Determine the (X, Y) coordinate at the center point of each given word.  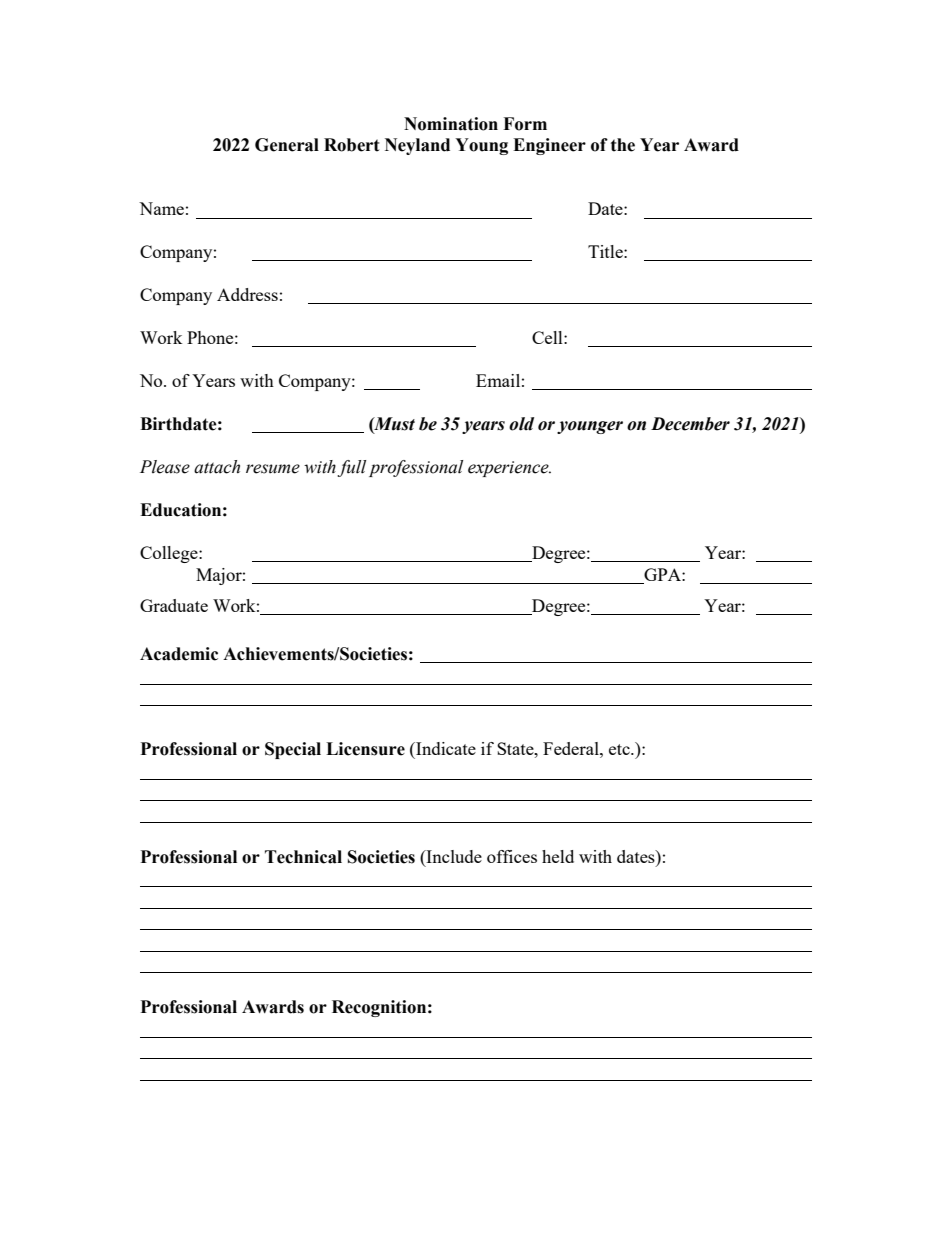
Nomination (451, 124)
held (558, 856)
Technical (303, 857)
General (287, 145)
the (623, 145)
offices (512, 856)
